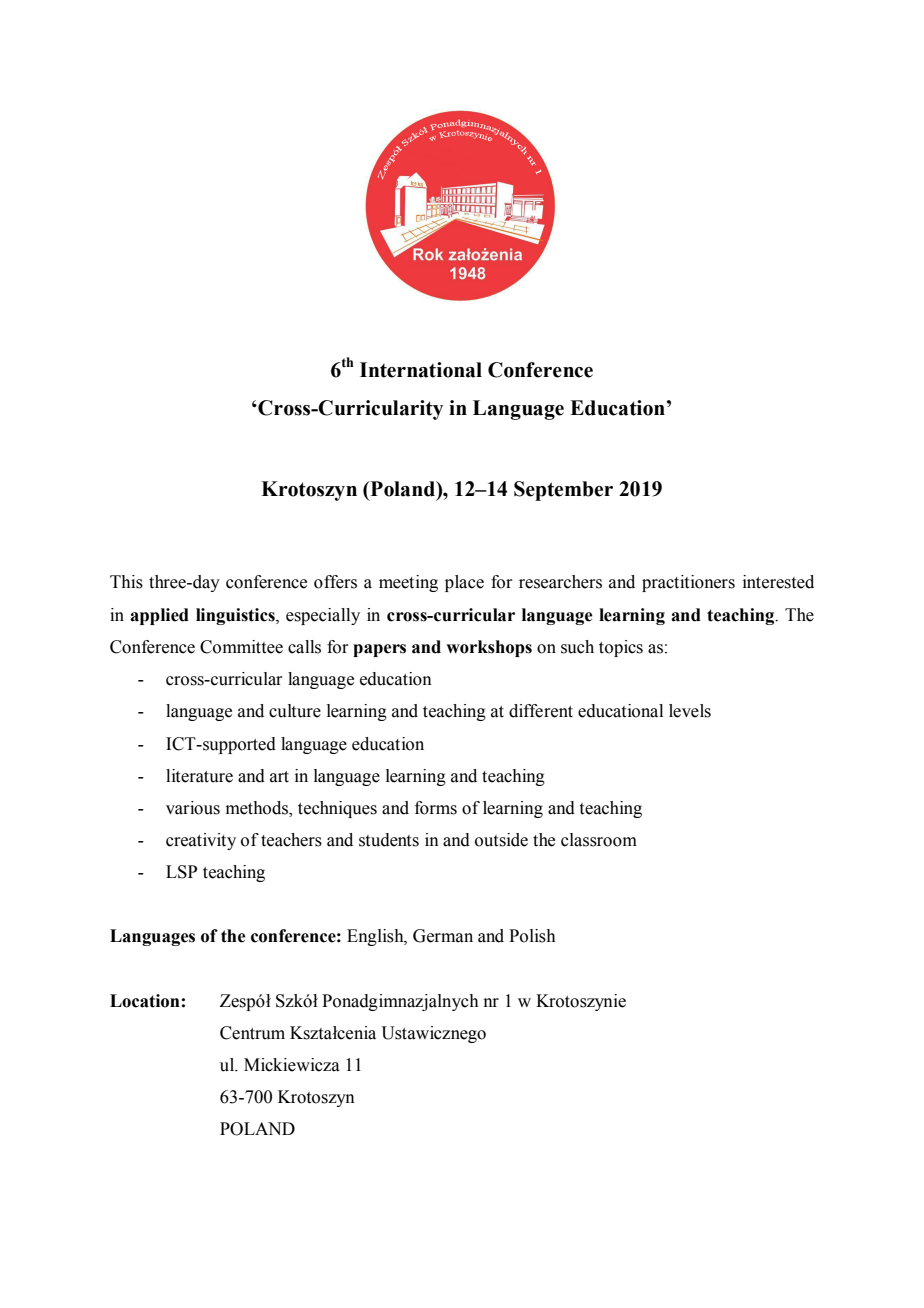 The height and width of the image is (1308, 924). Describe the element at coordinates (443, 936) in the image. I see `German` at that location.
